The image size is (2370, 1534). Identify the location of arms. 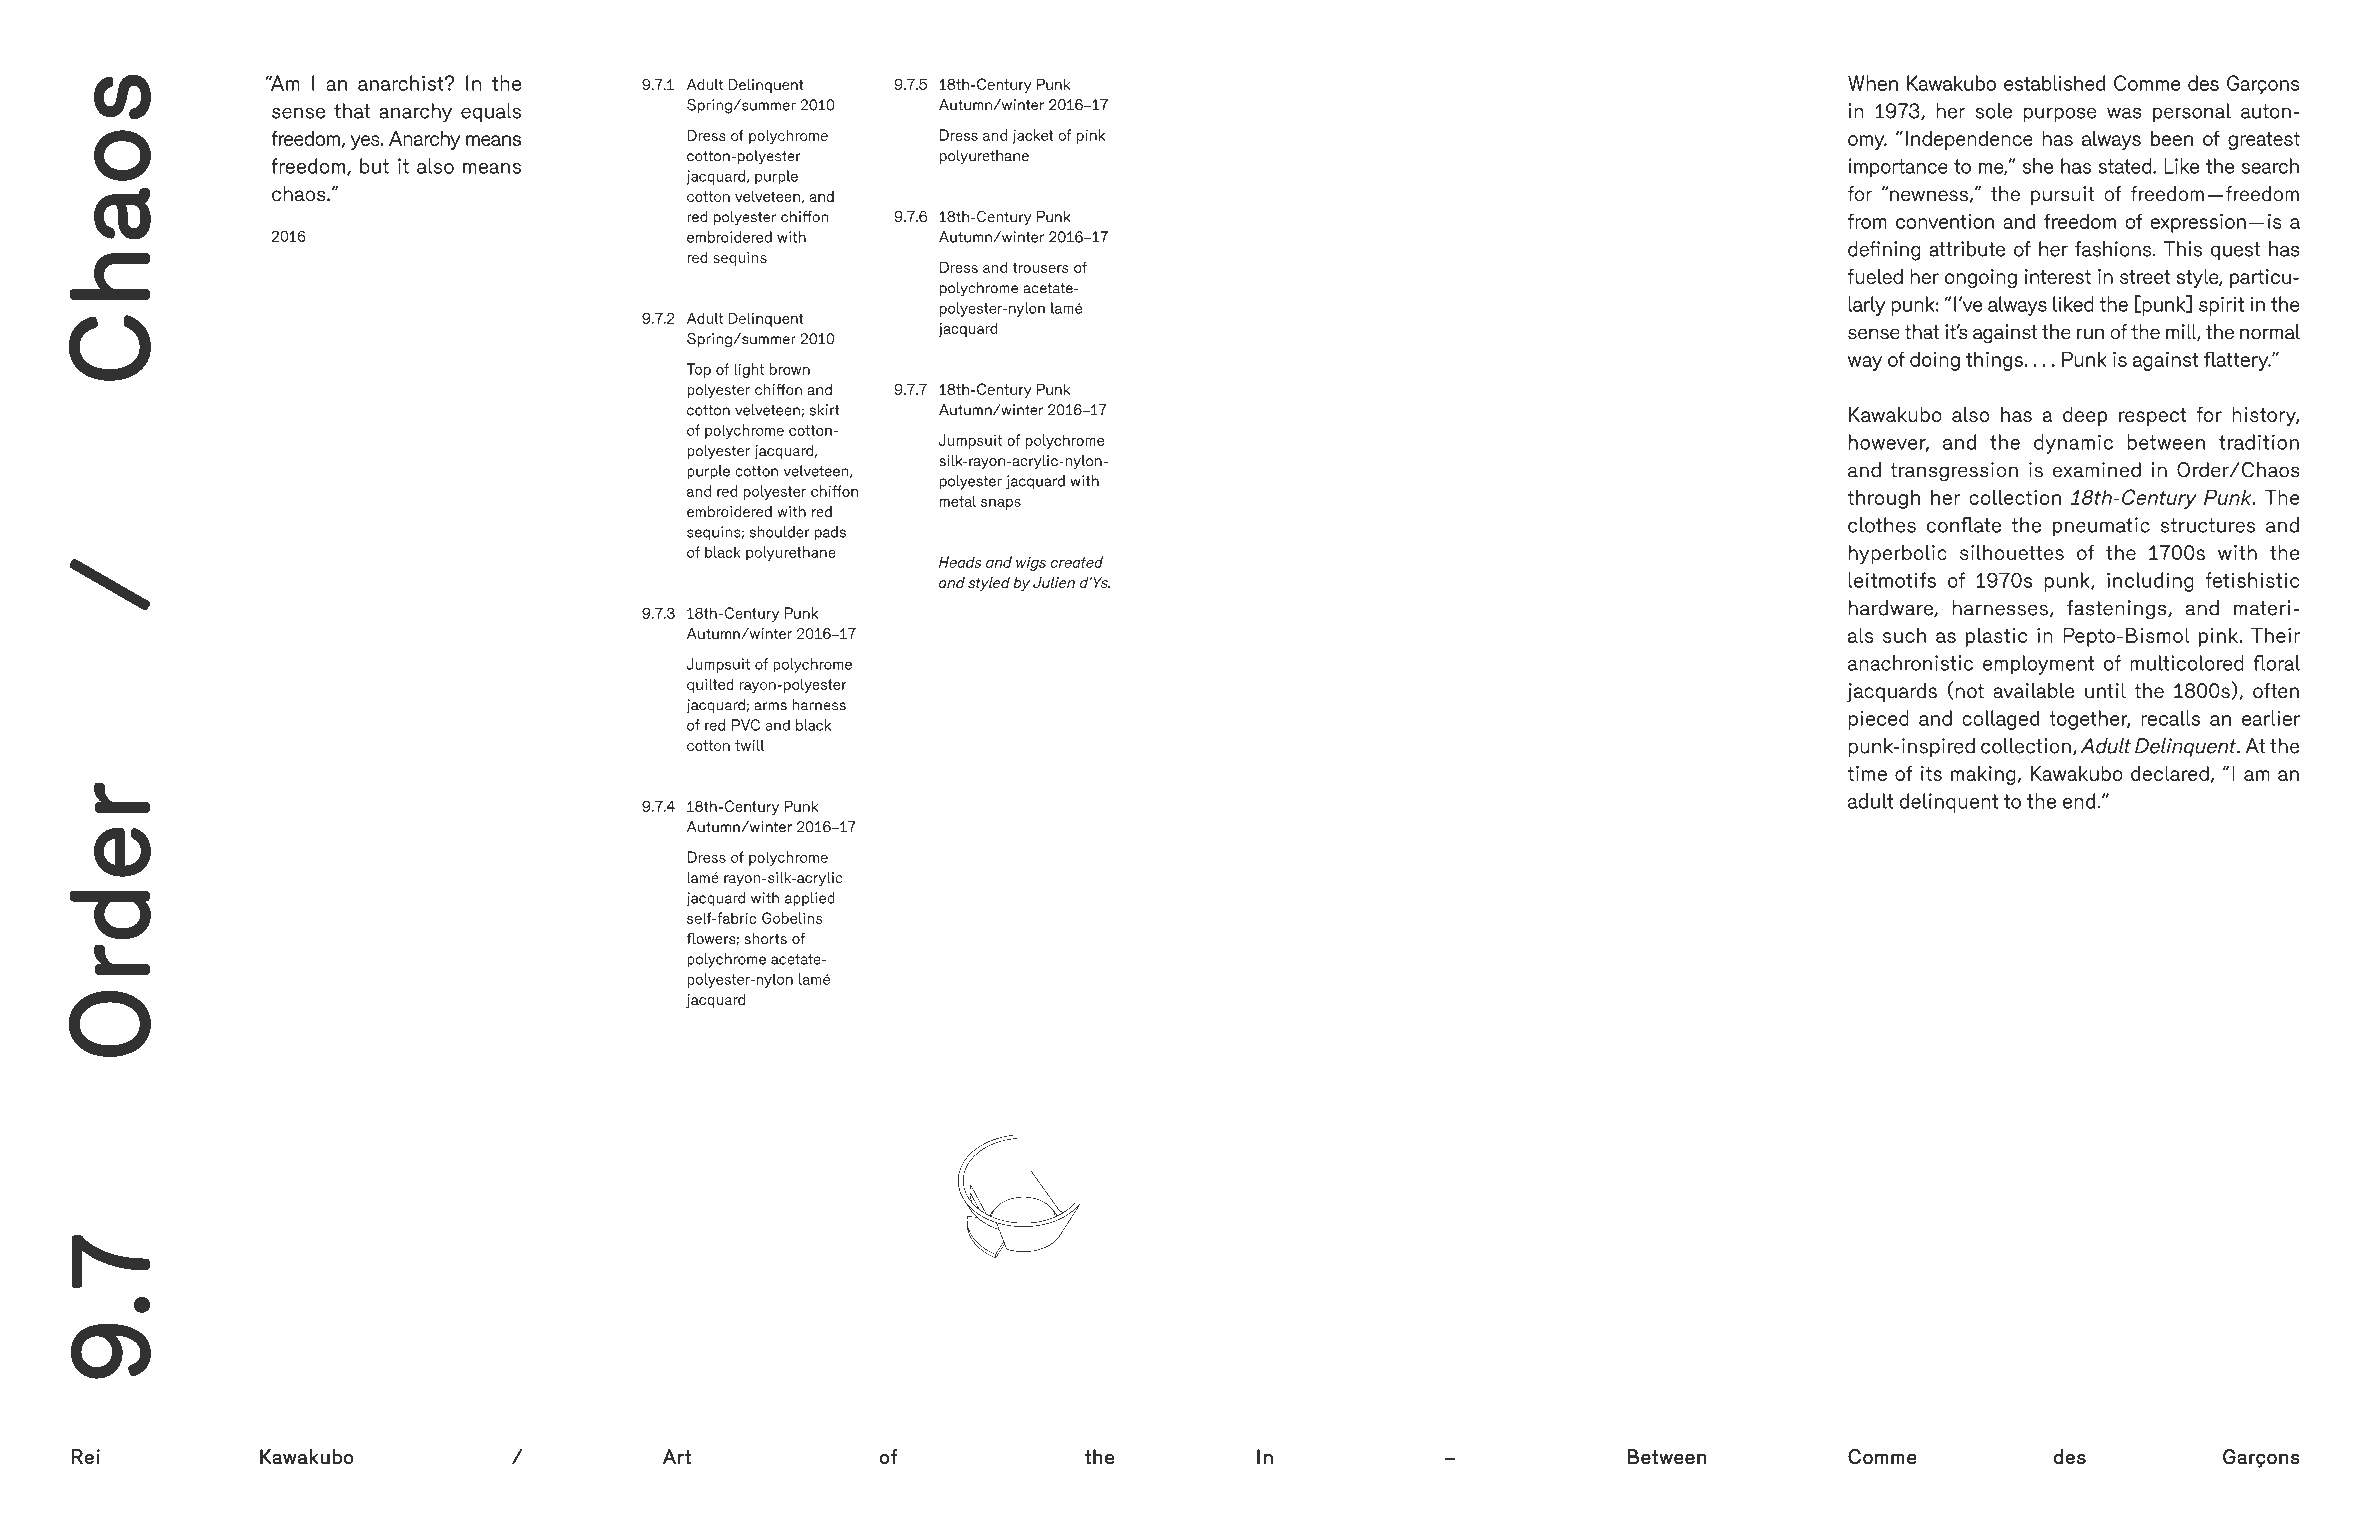
(770, 706).
